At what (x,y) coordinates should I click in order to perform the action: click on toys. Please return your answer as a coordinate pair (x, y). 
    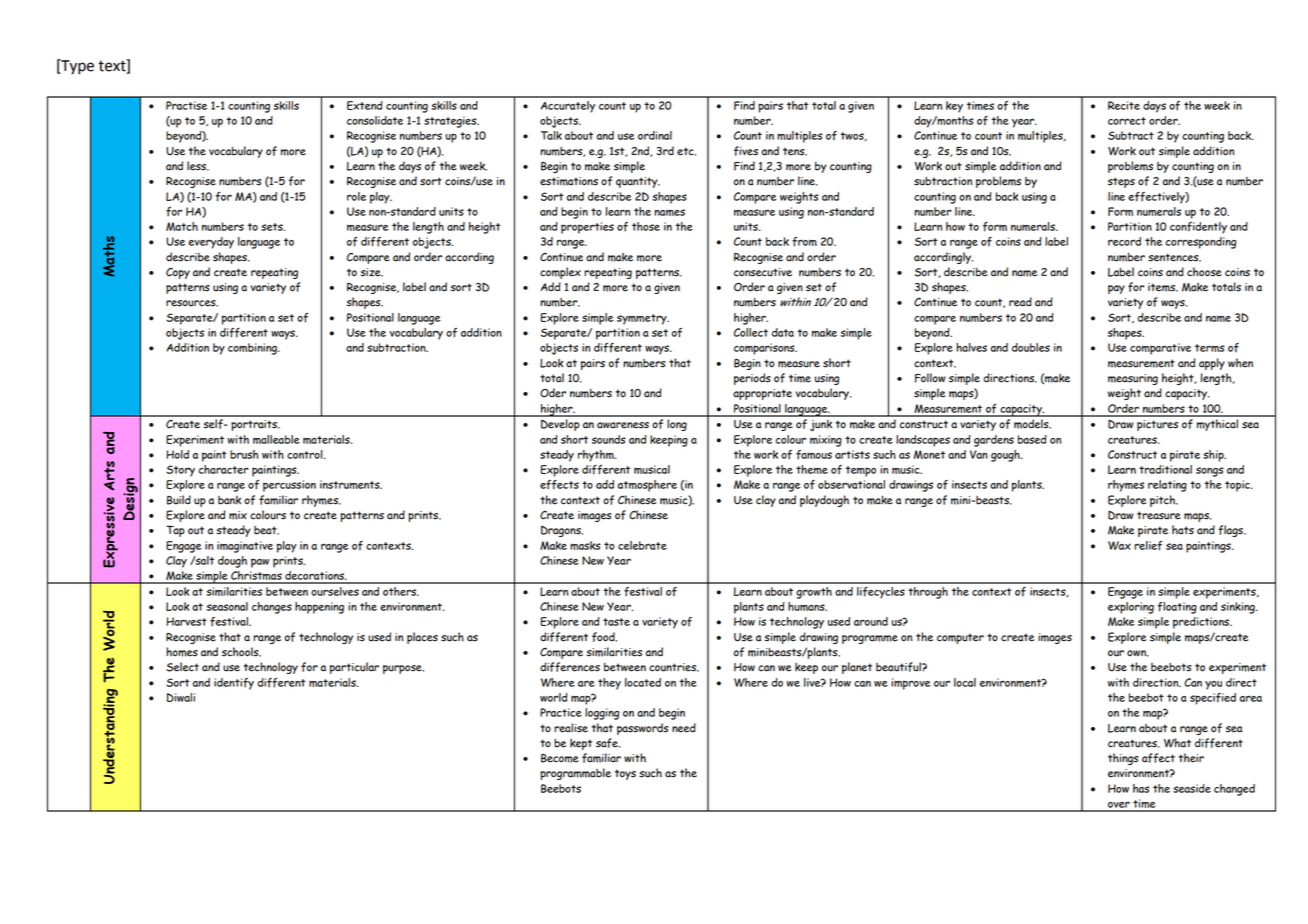
    Looking at the image, I should click on (625, 774).
